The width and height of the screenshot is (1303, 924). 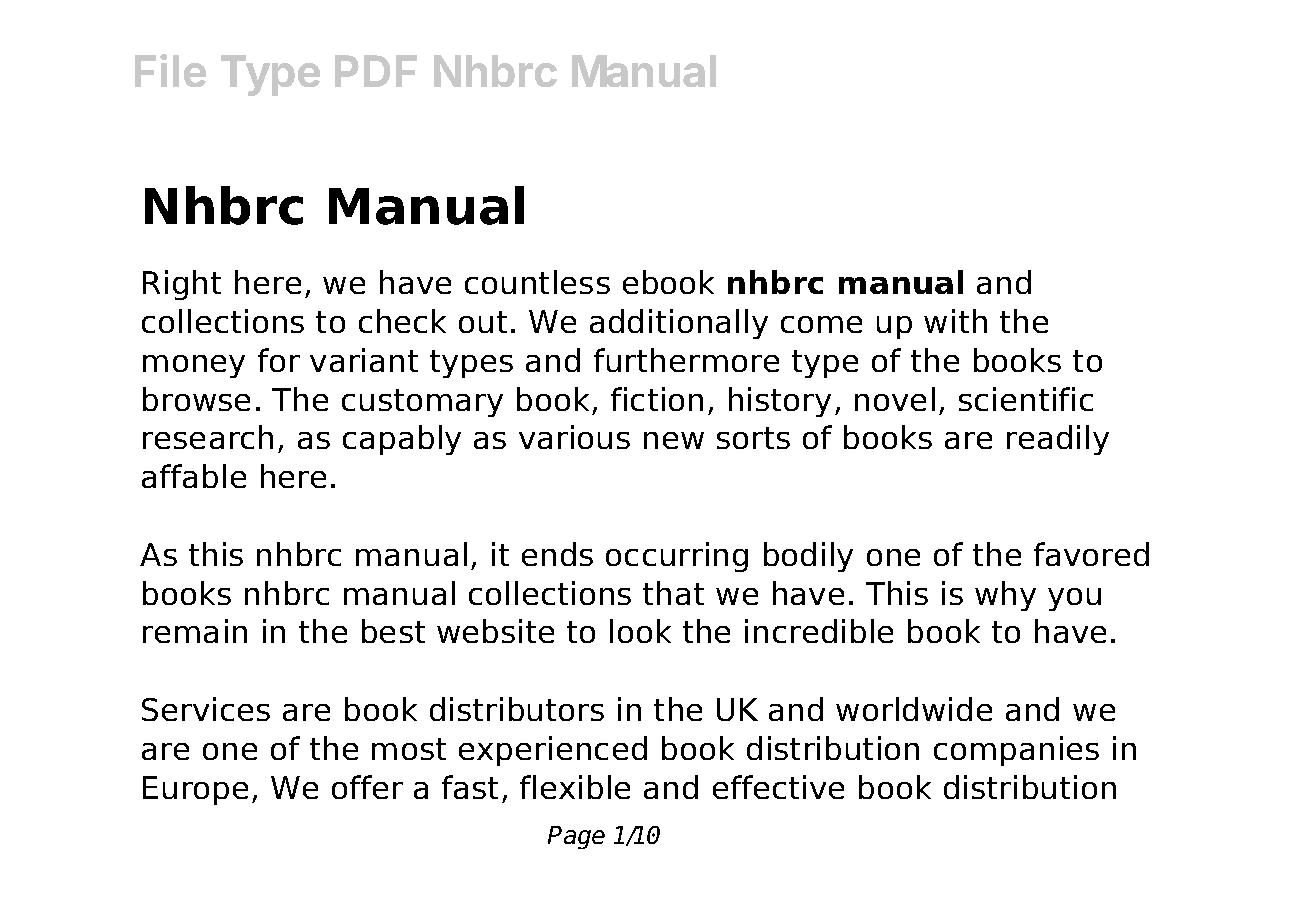 I want to click on for, so click(x=279, y=360).
